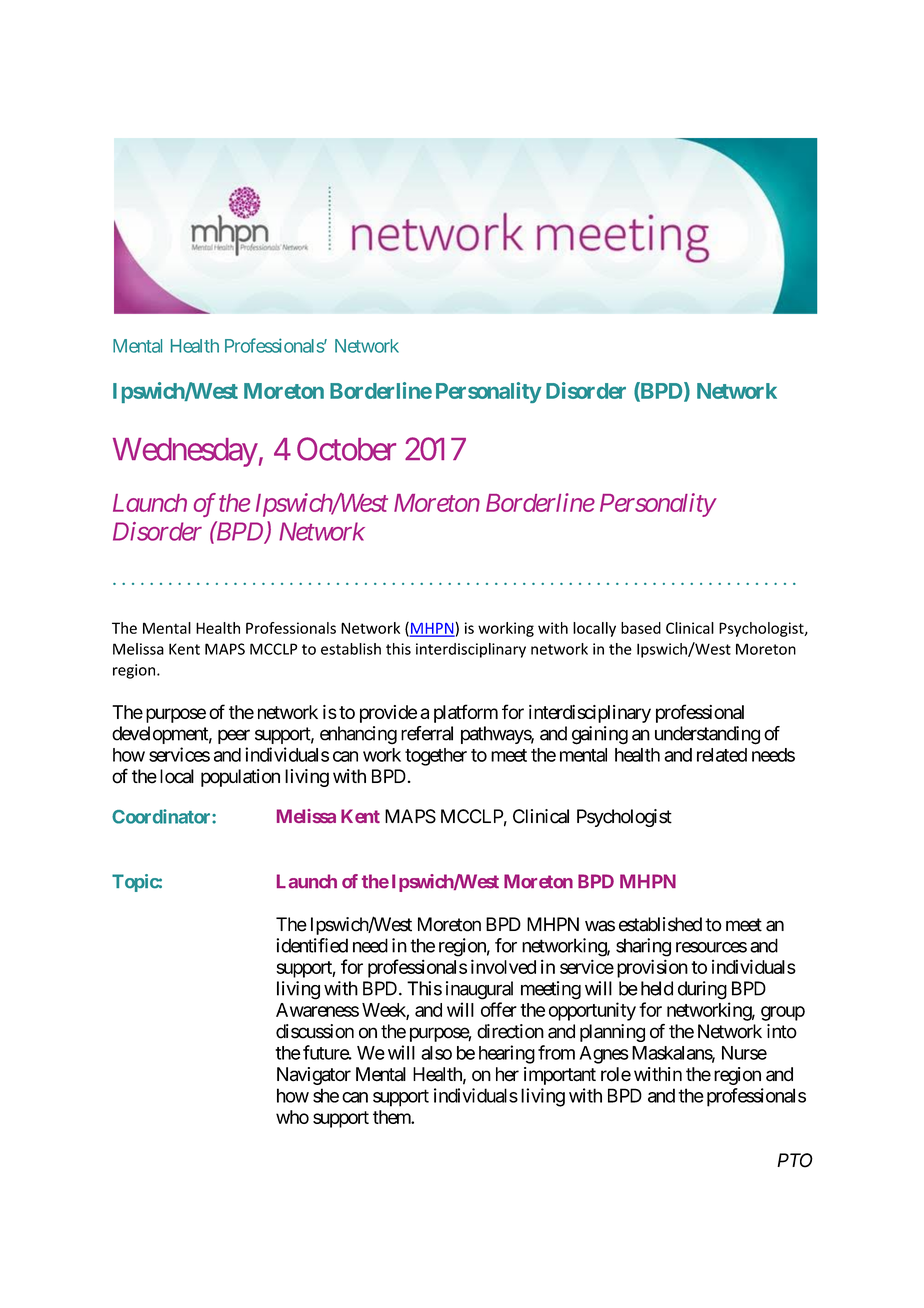  I want to click on related, so click(722, 755).
